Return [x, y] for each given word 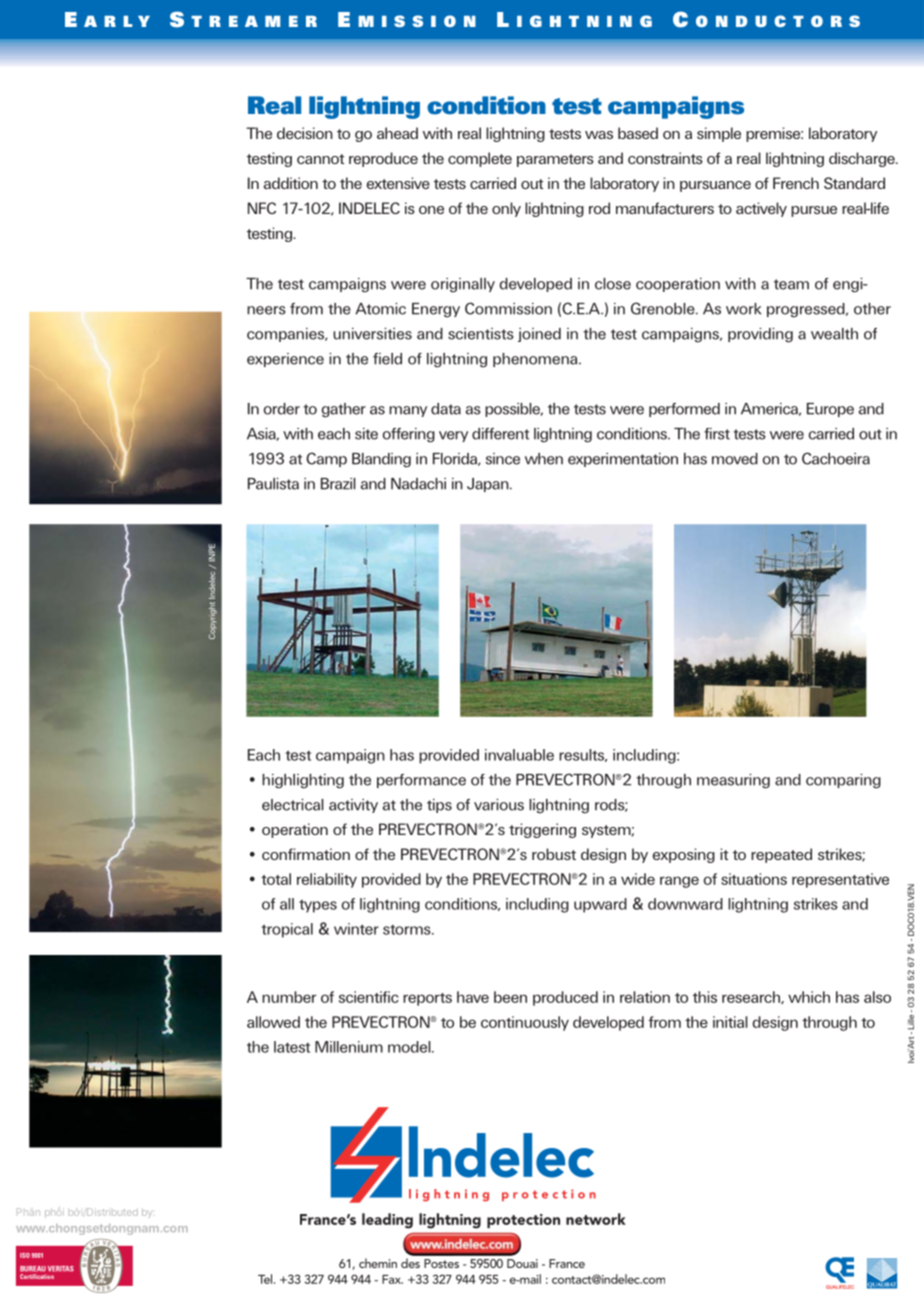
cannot [320, 159]
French [796, 183]
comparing [843, 781]
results [583, 755]
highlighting [303, 781]
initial [730, 1022]
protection [523, 1221]
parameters [555, 160]
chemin [378, 1263]
